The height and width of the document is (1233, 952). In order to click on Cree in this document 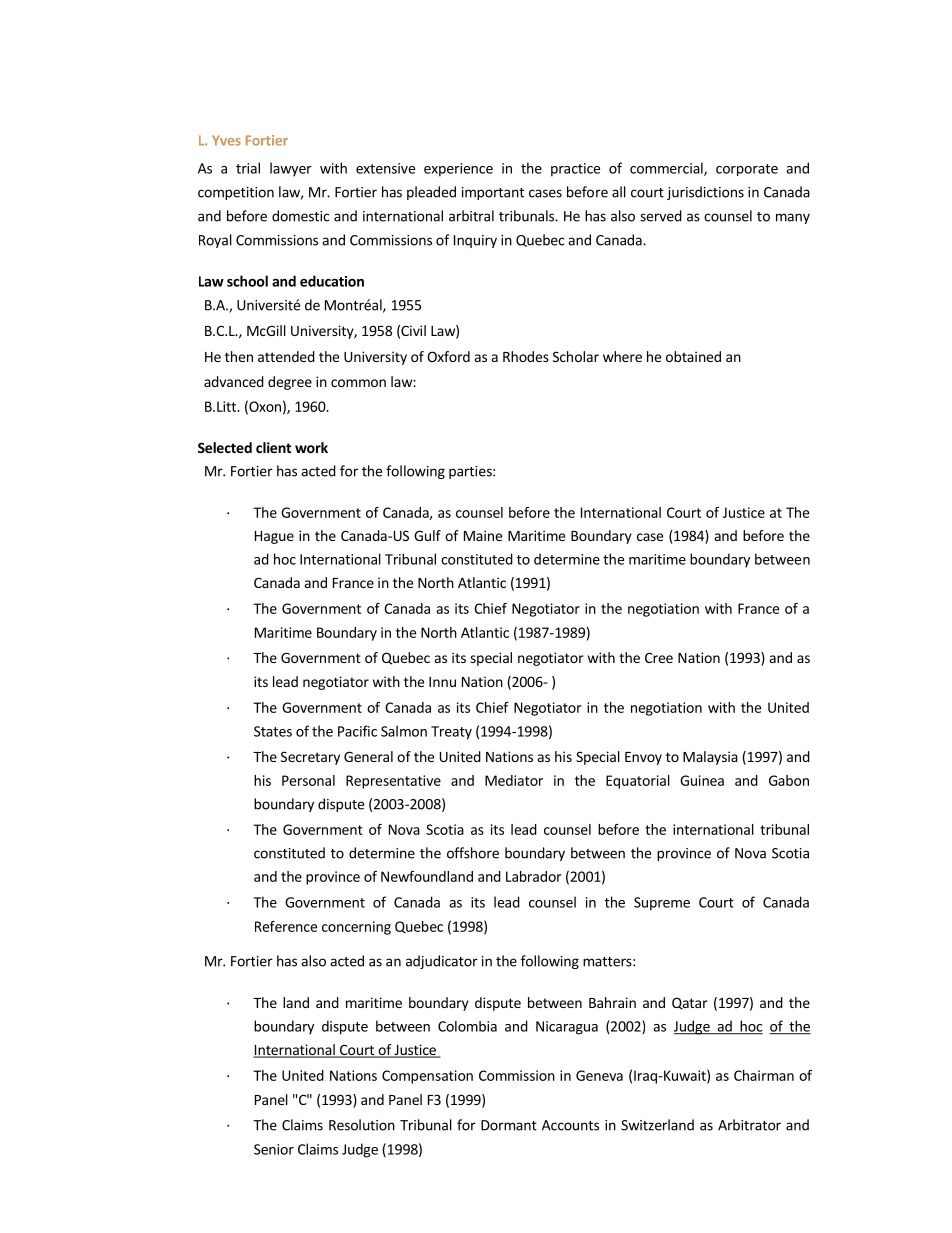, I will do `click(659, 657)`.
